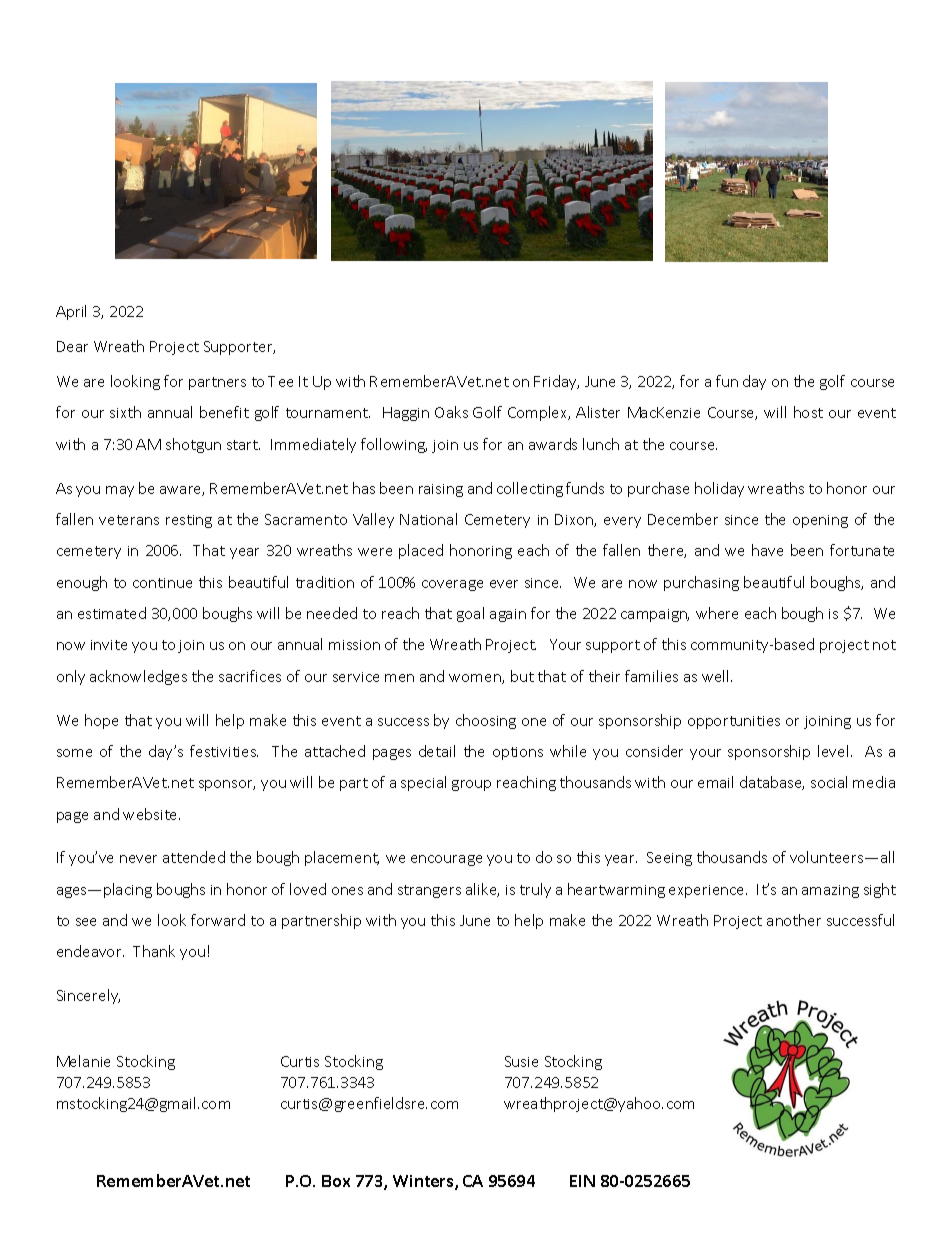 The image size is (952, 1233). I want to click on host, so click(808, 412).
